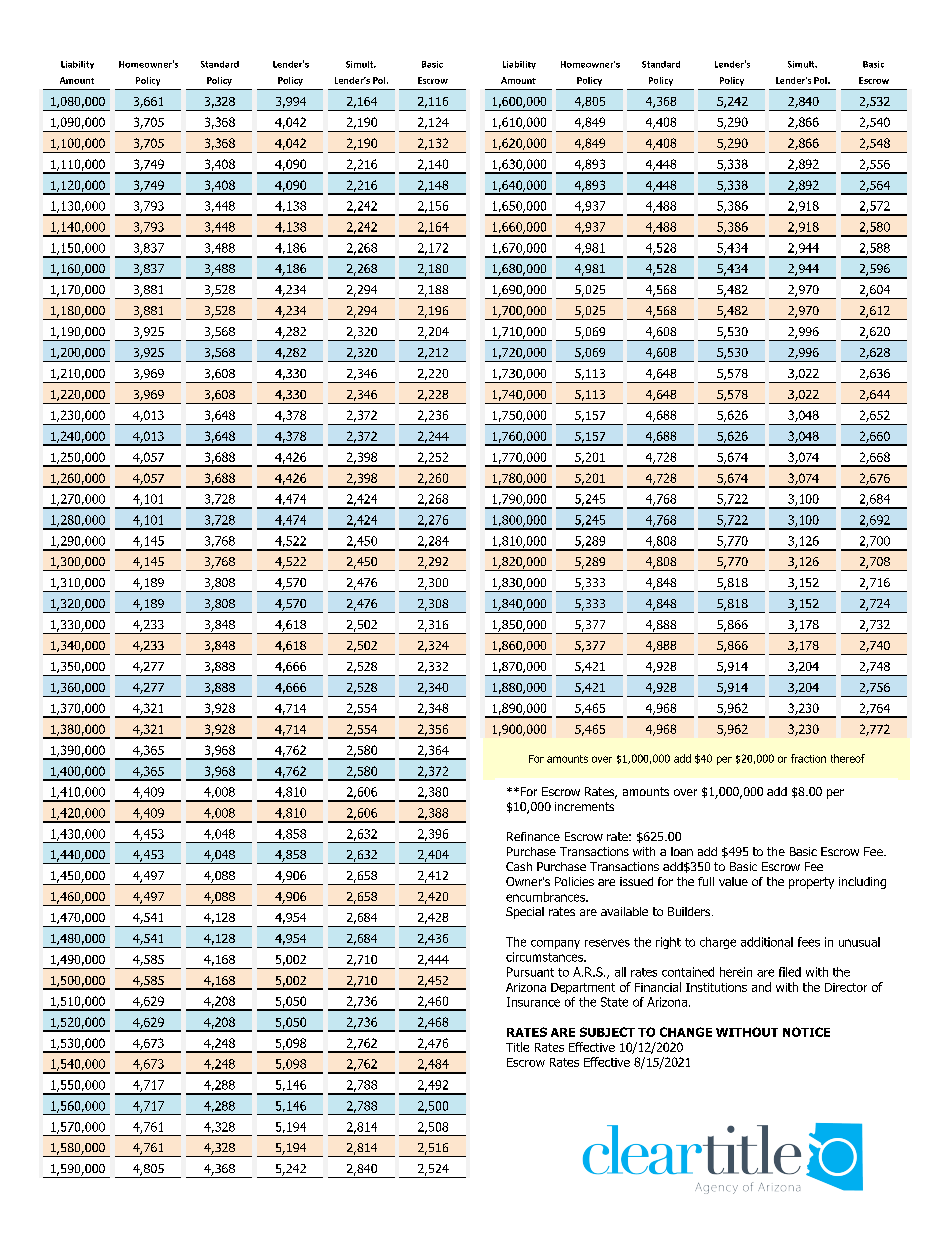 The height and width of the document is (1233, 952). Describe the element at coordinates (584, 806) in the document. I see `increments` at that location.
